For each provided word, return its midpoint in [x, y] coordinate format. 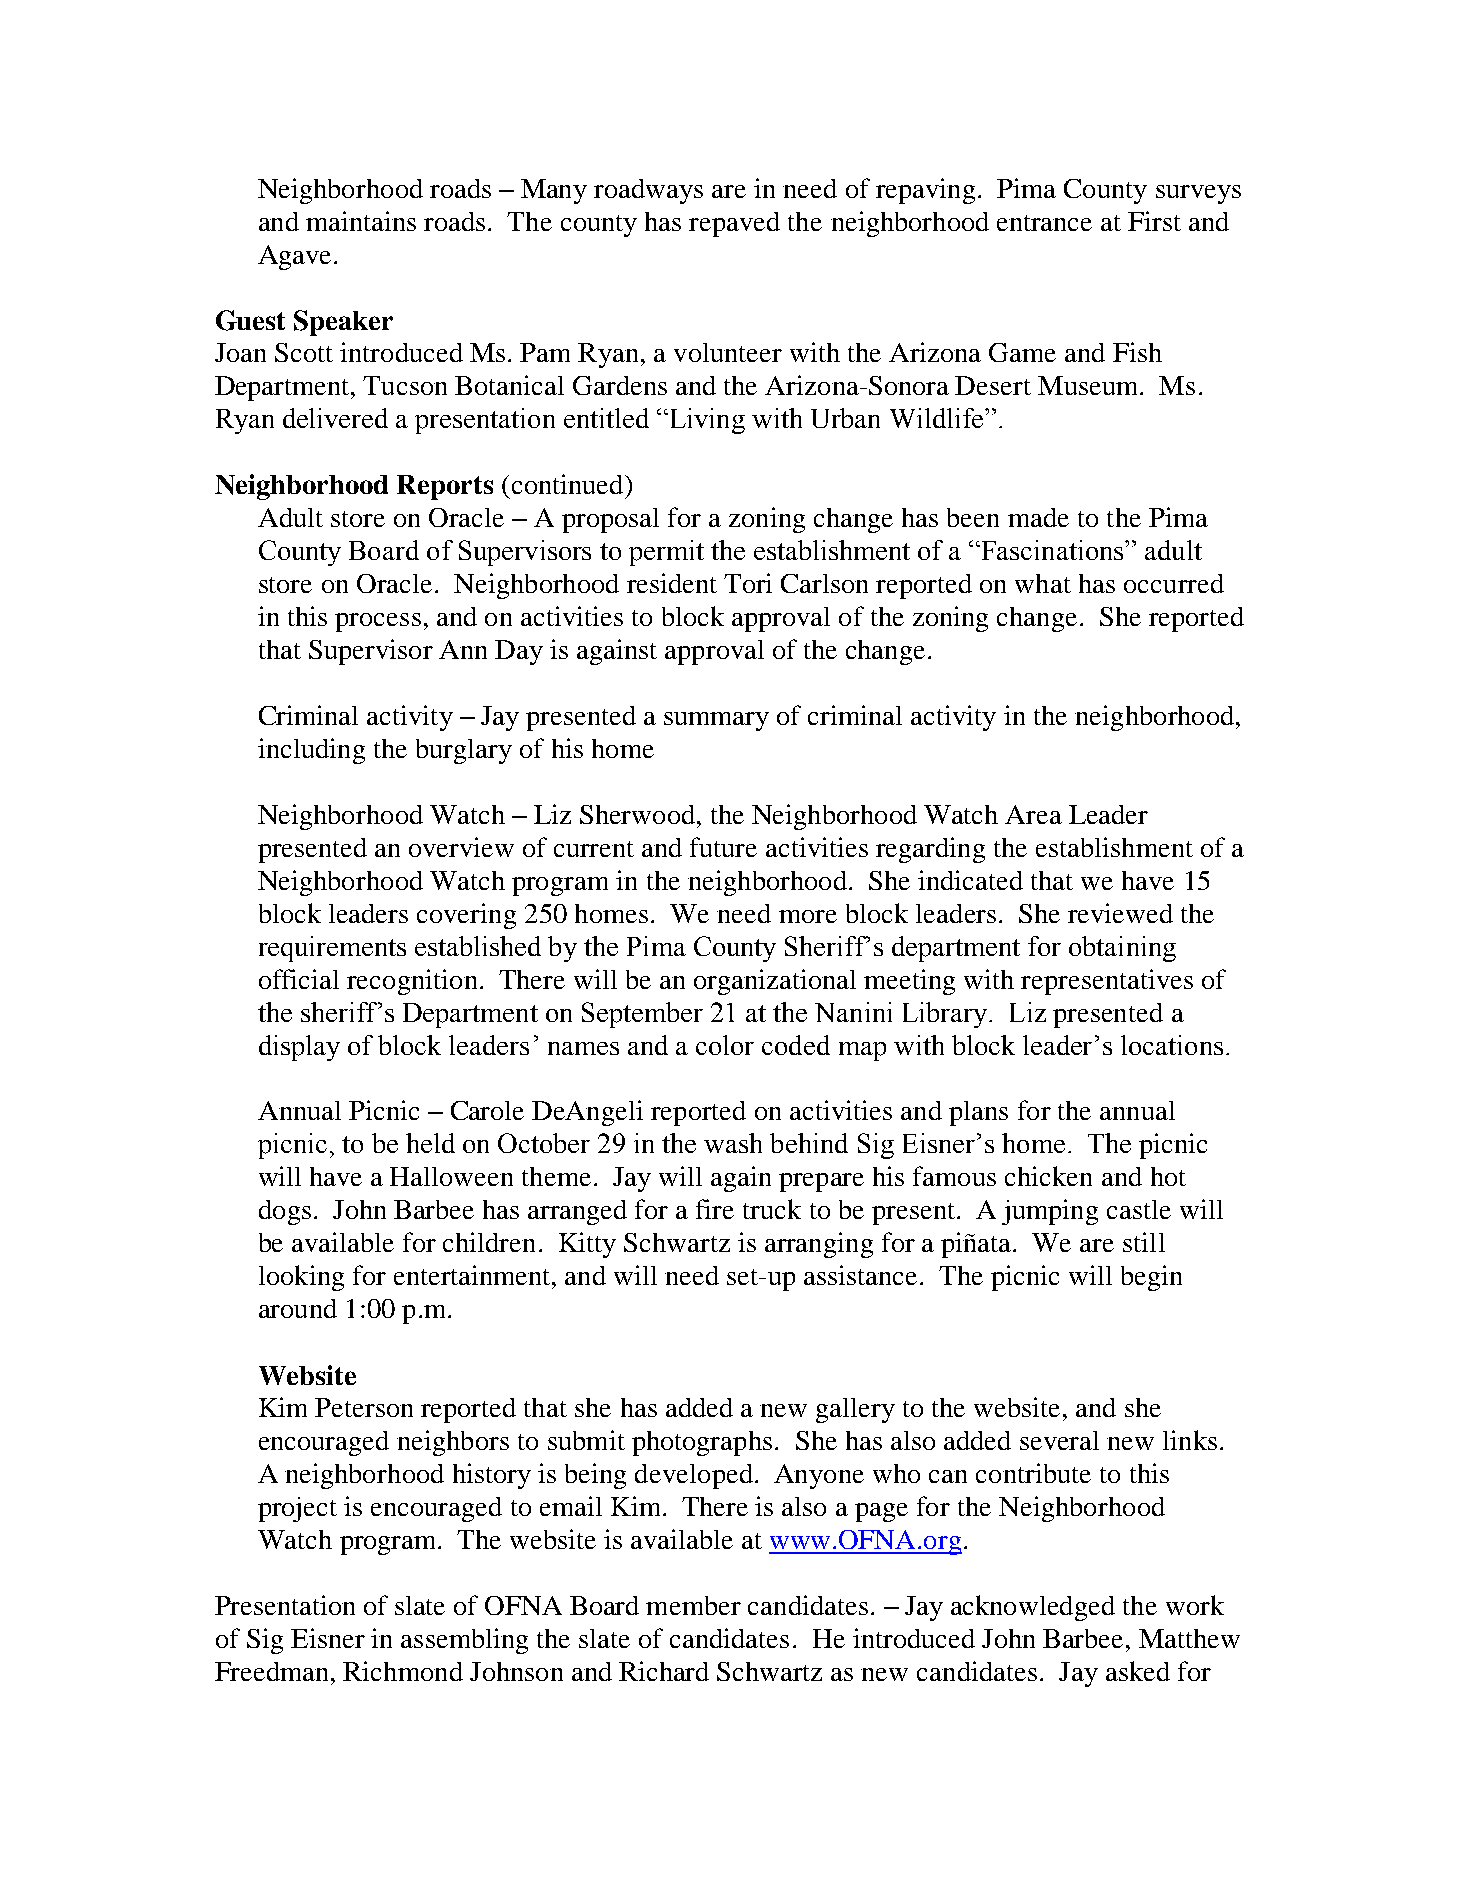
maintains [361, 221]
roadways [648, 191]
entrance [1044, 223]
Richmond [403, 1671]
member [693, 1605]
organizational [775, 982]
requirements [332, 949]
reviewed [1120, 913]
